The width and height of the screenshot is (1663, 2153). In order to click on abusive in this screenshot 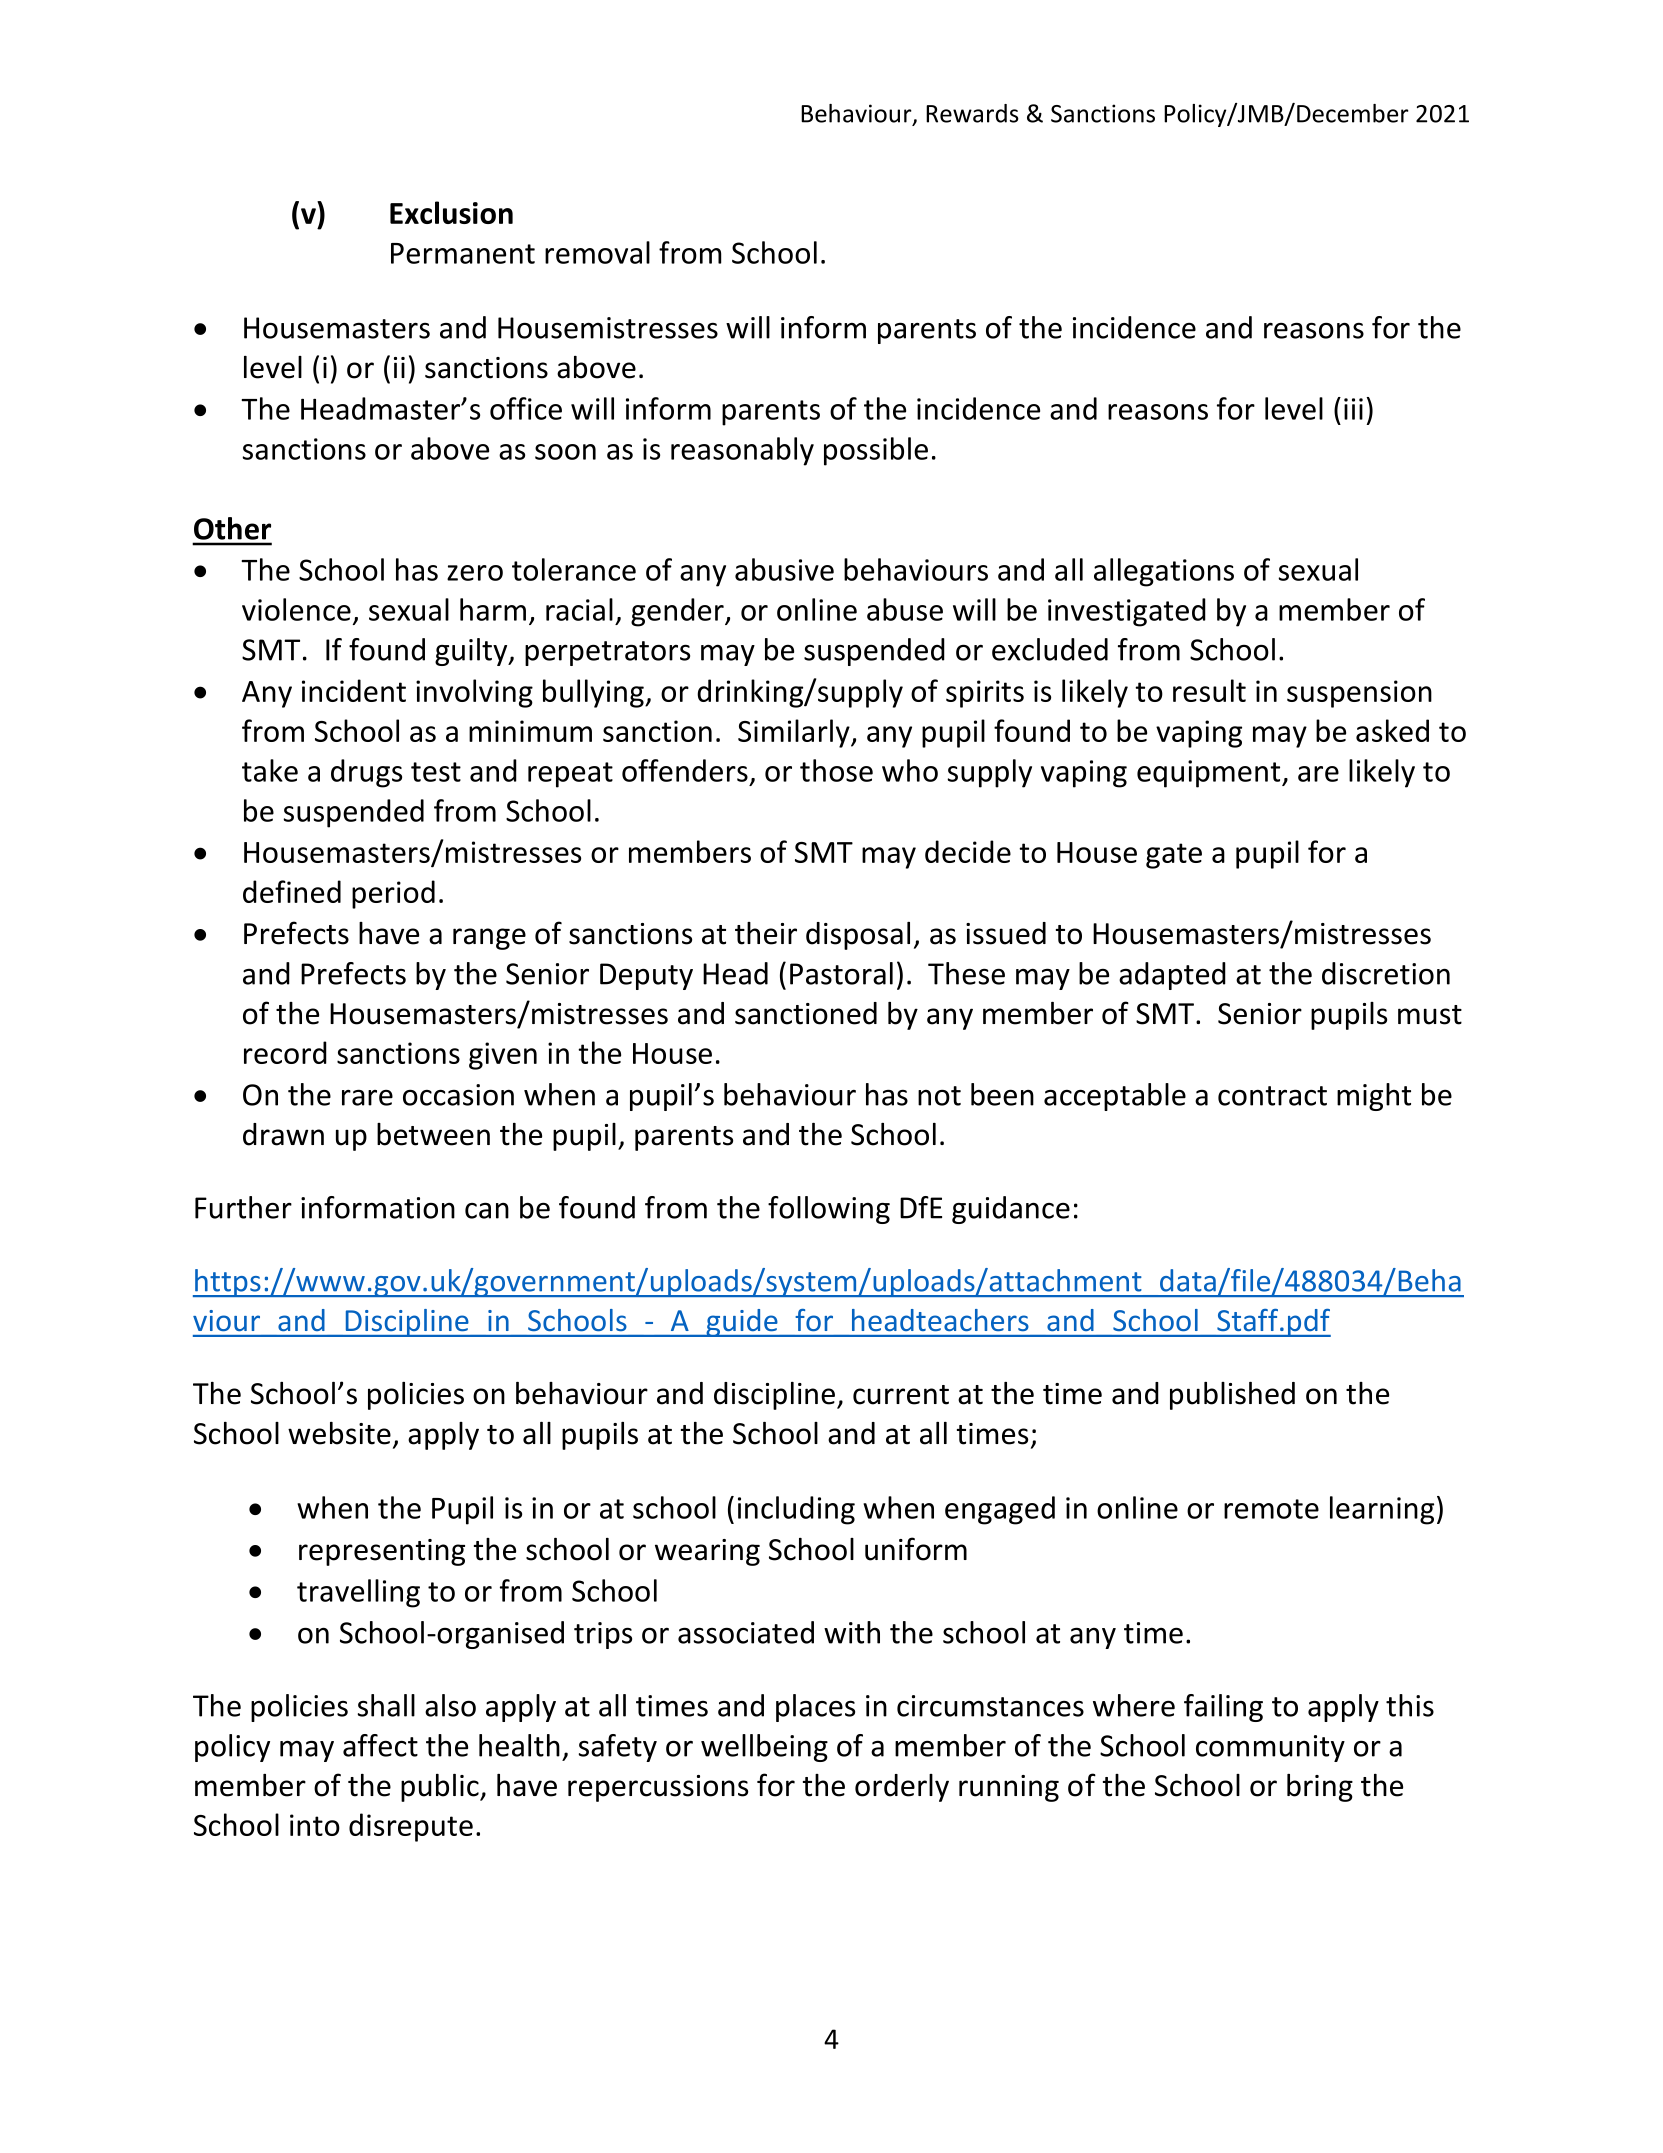, I will do `click(784, 569)`.
